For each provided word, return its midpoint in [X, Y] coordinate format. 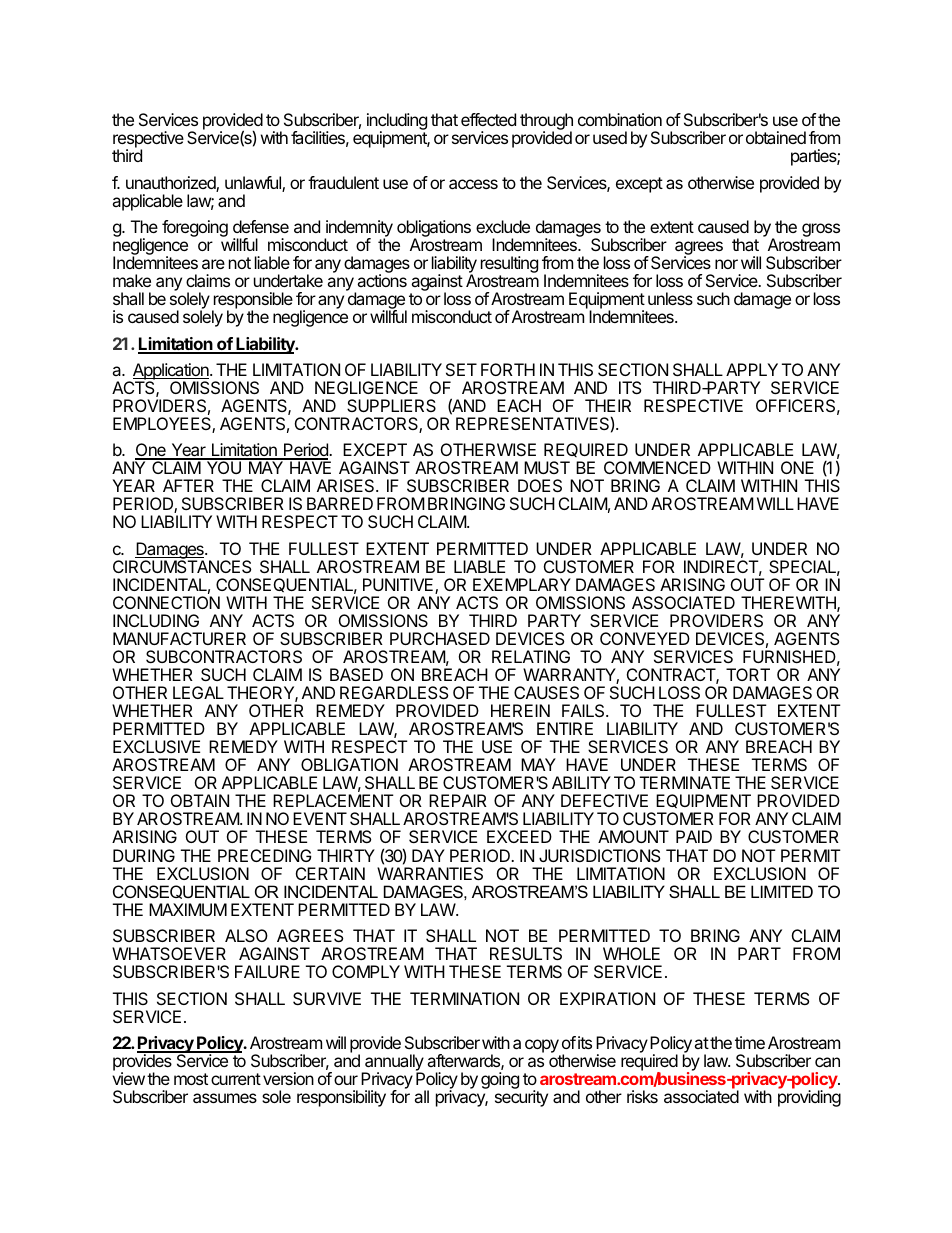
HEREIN [520, 710]
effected [488, 119]
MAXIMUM [188, 909]
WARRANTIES [430, 873]
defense [261, 226]
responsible [252, 302]
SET [461, 369]
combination [620, 119]
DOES [540, 485]
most [191, 1079]
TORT [748, 674]
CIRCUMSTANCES [182, 565]
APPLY [752, 369]
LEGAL [198, 692]
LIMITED [782, 891]
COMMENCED [657, 467]
